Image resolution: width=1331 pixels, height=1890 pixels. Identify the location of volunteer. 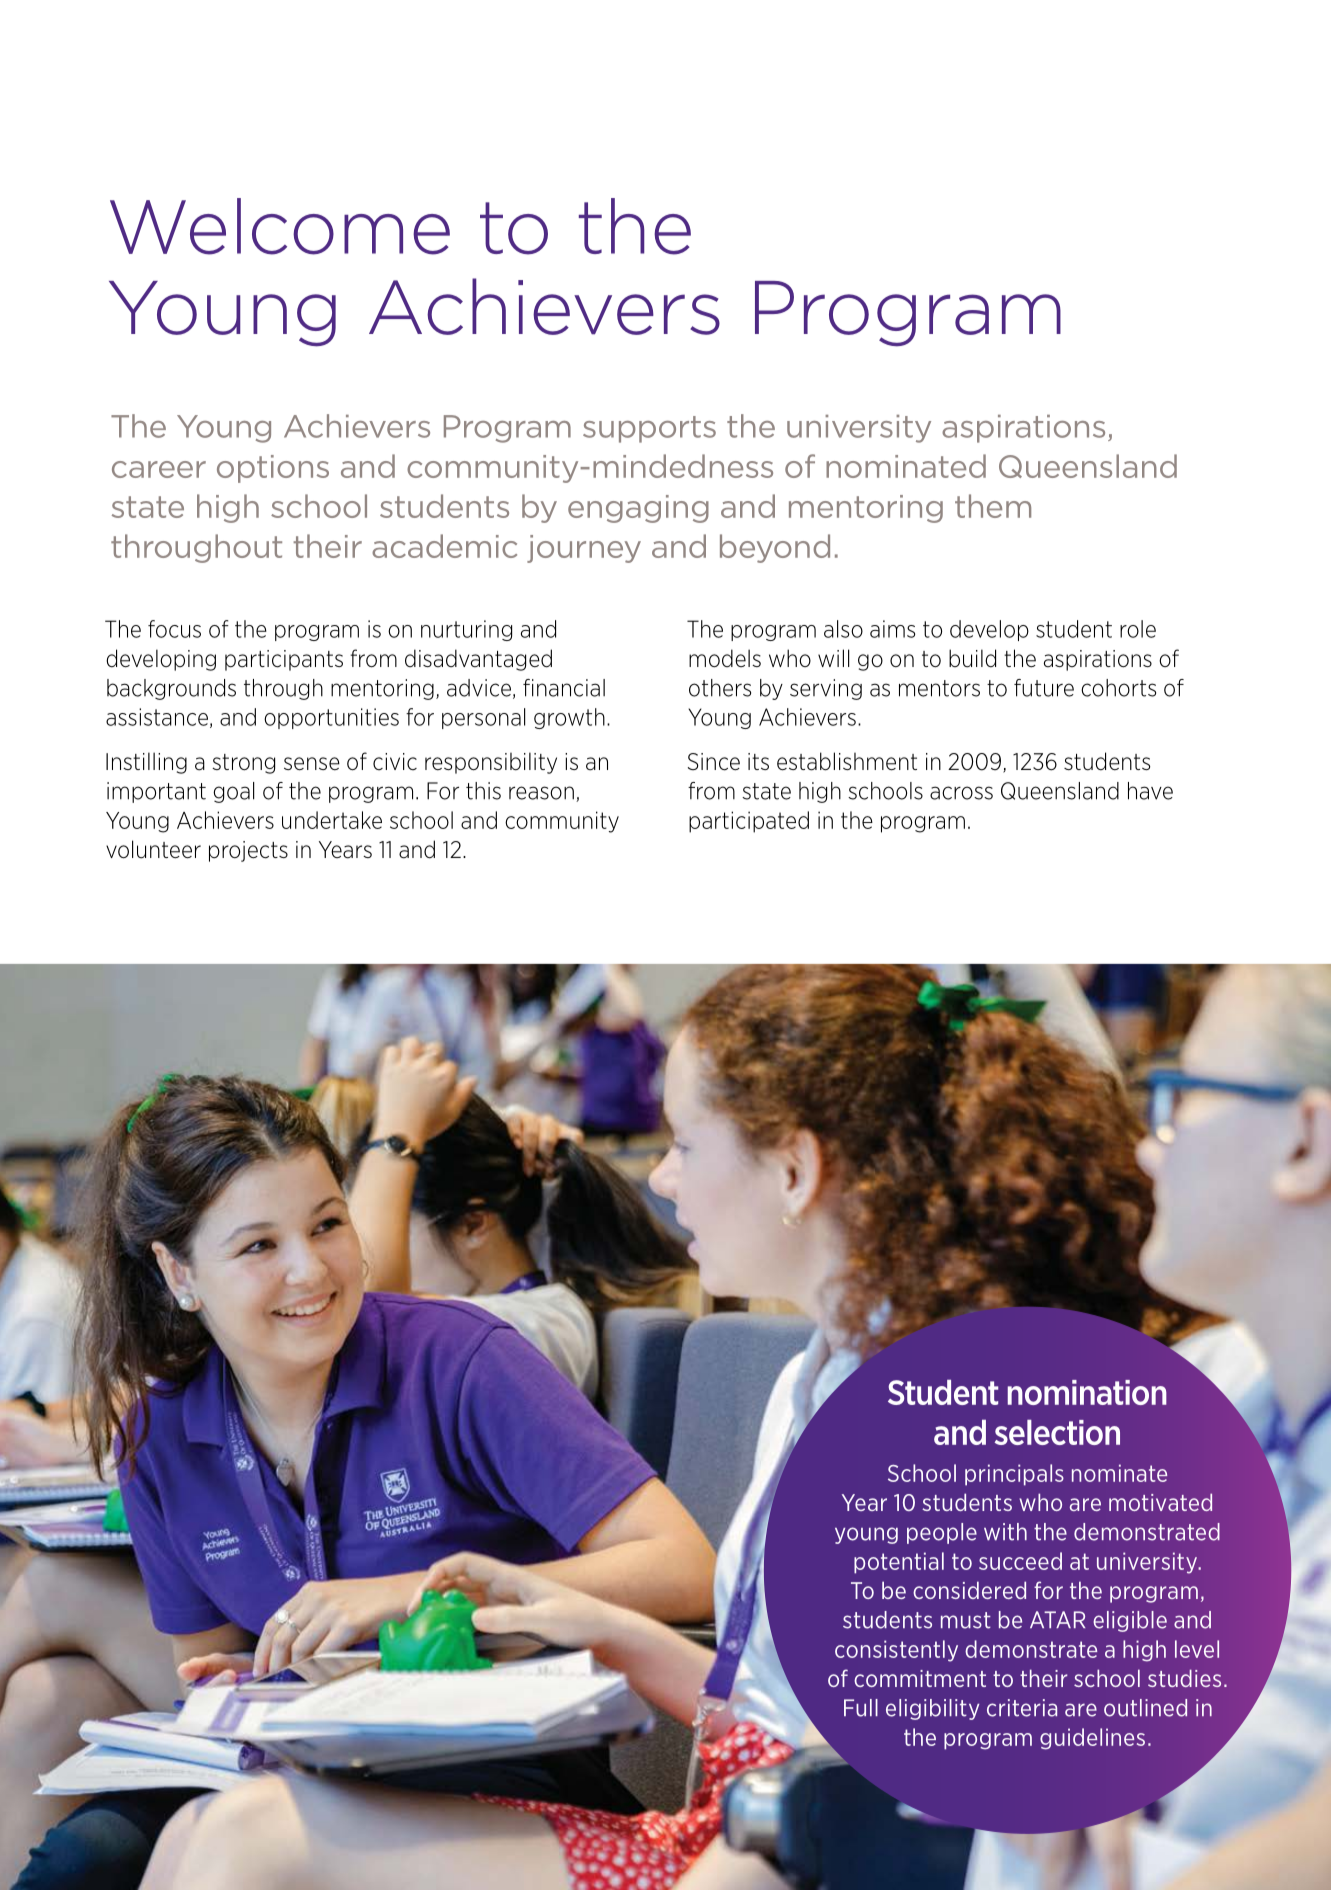
(153, 849).
